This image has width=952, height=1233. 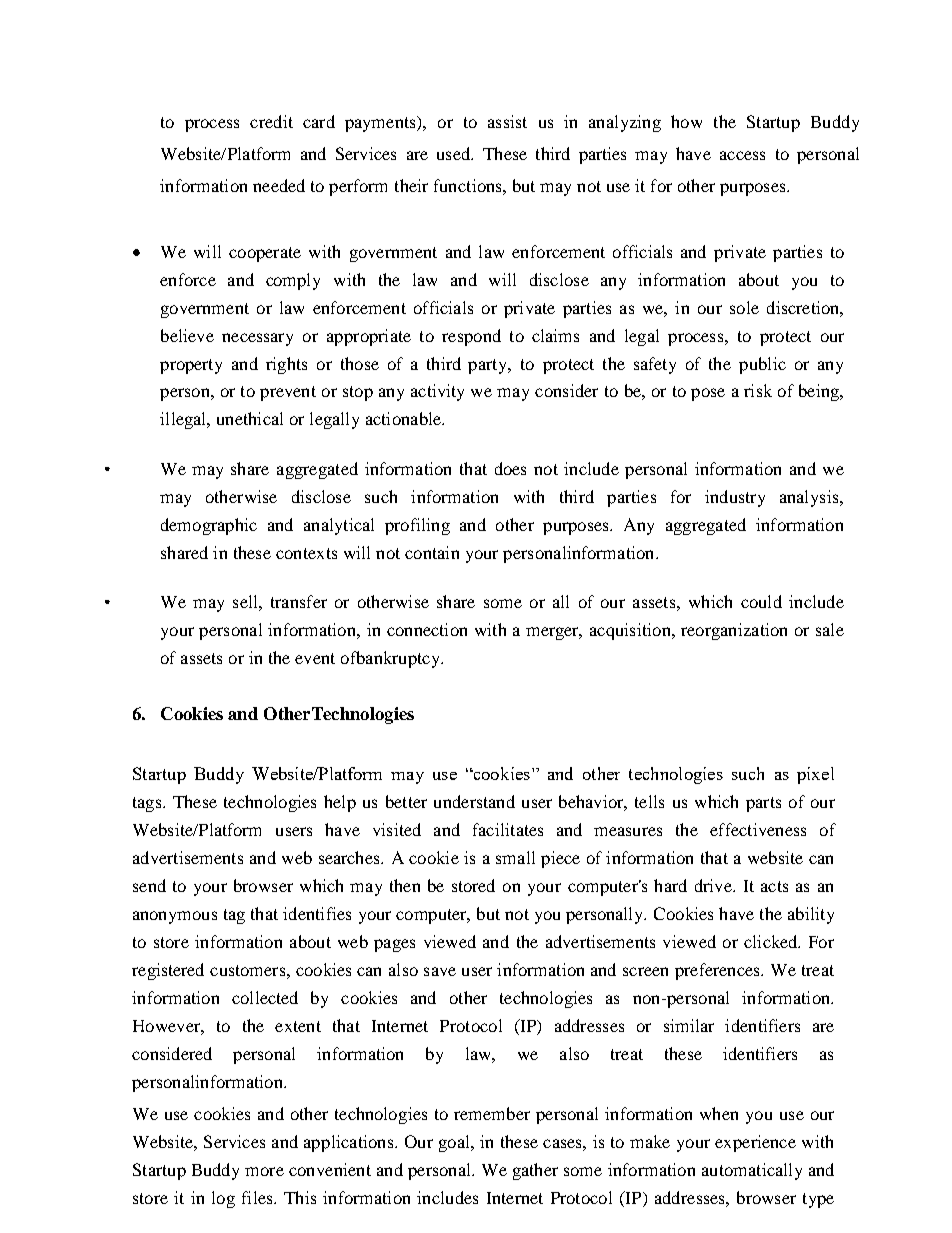 What do you see at coordinates (734, 631) in the image?
I see `reorganization` at bounding box center [734, 631].
